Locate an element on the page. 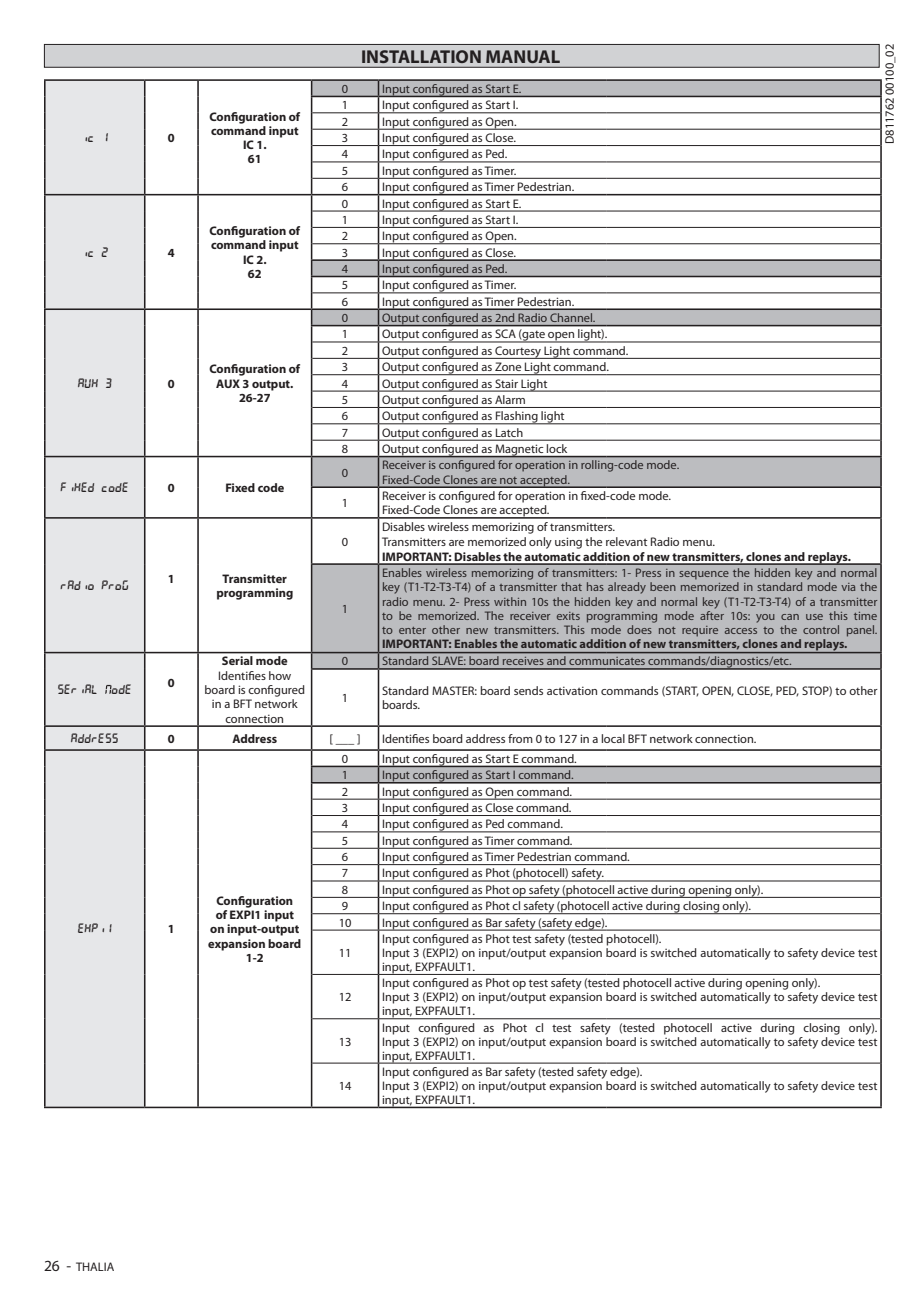  enter is located at coordinates (412, 630).
